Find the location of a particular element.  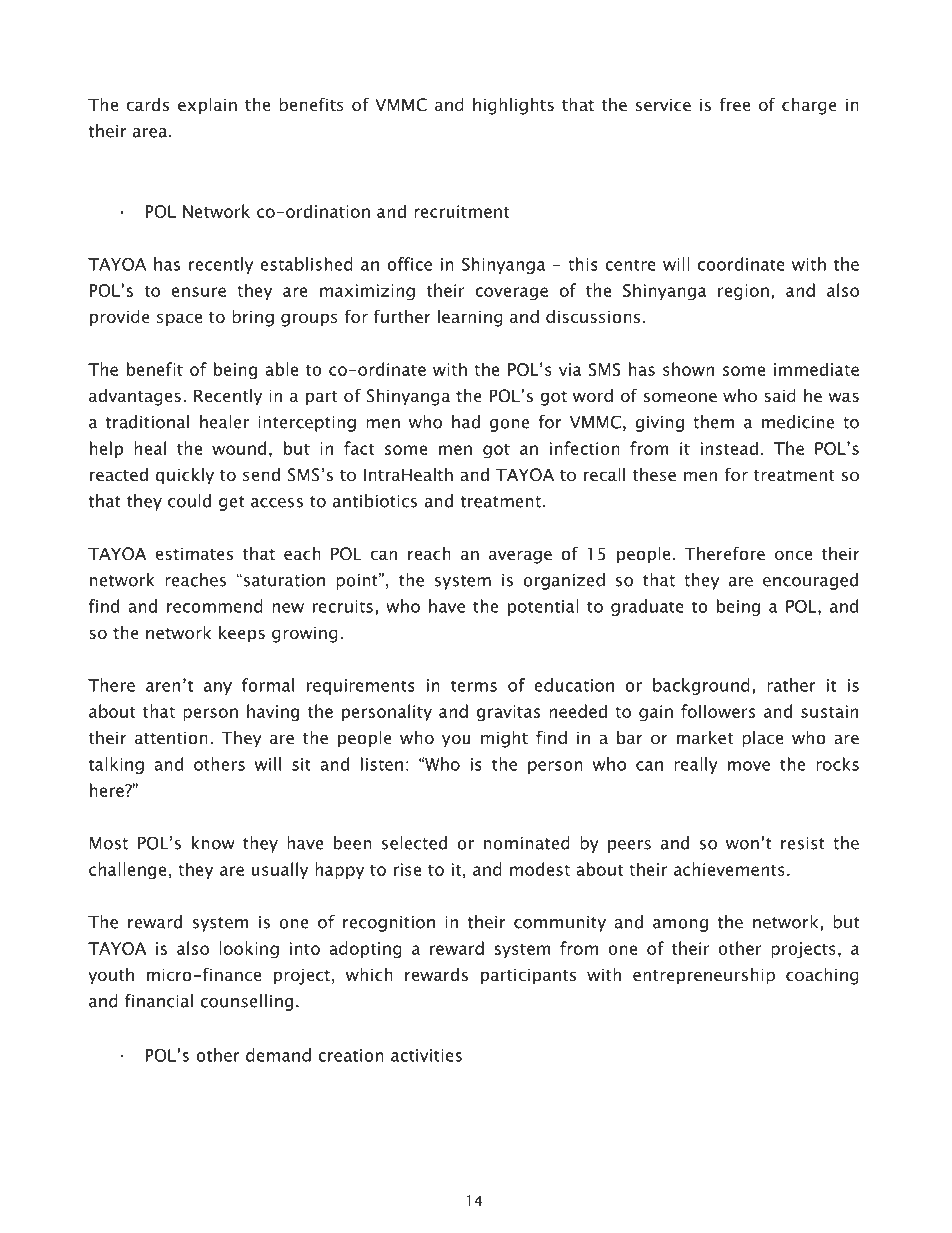

had is located at coordinates (466, 422).
